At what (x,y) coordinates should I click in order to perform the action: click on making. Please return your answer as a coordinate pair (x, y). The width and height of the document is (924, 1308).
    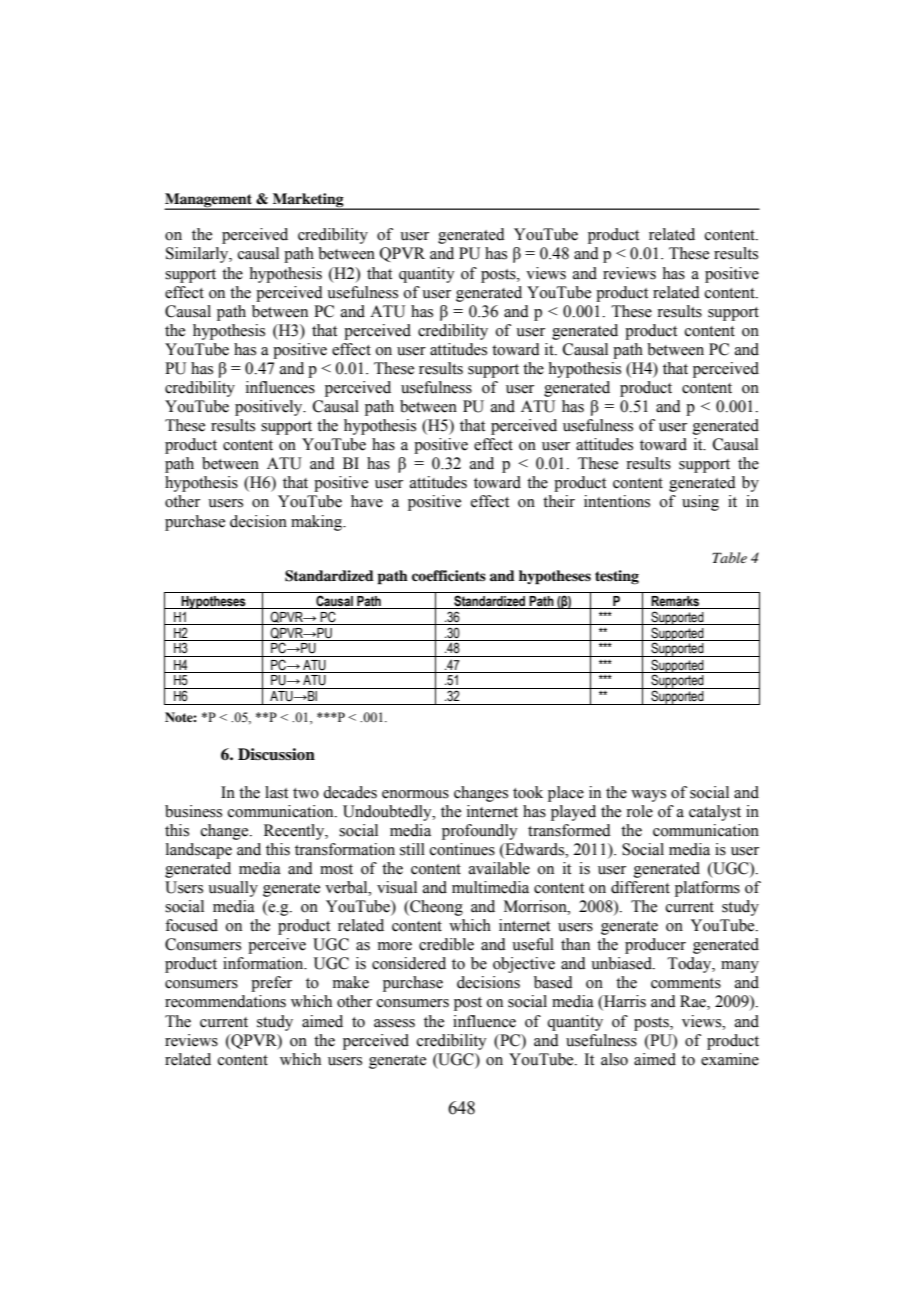
    Looking at the image, I should click on (318, 523).
